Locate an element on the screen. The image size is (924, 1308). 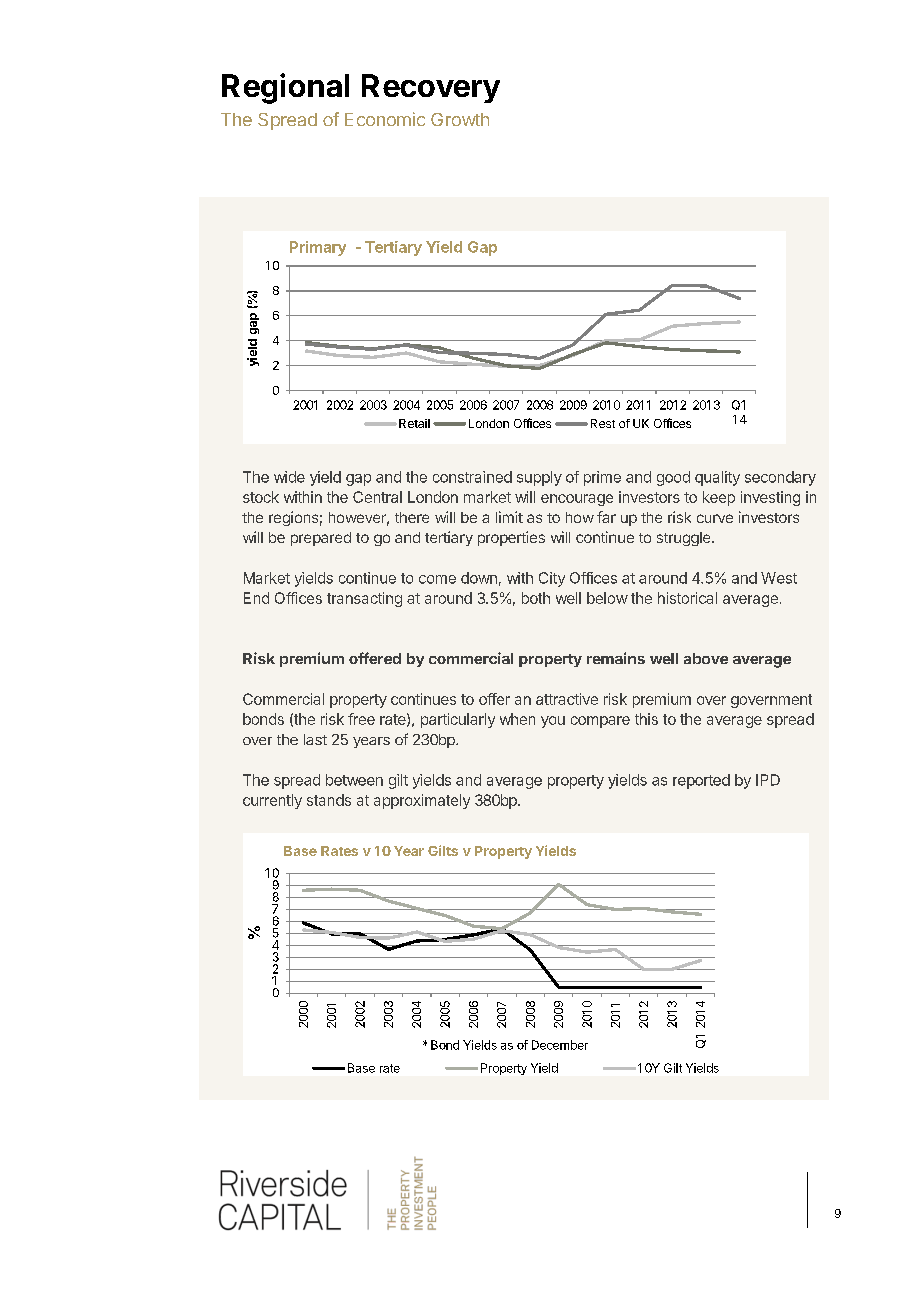
quality is located at coordinates (717, 478).
